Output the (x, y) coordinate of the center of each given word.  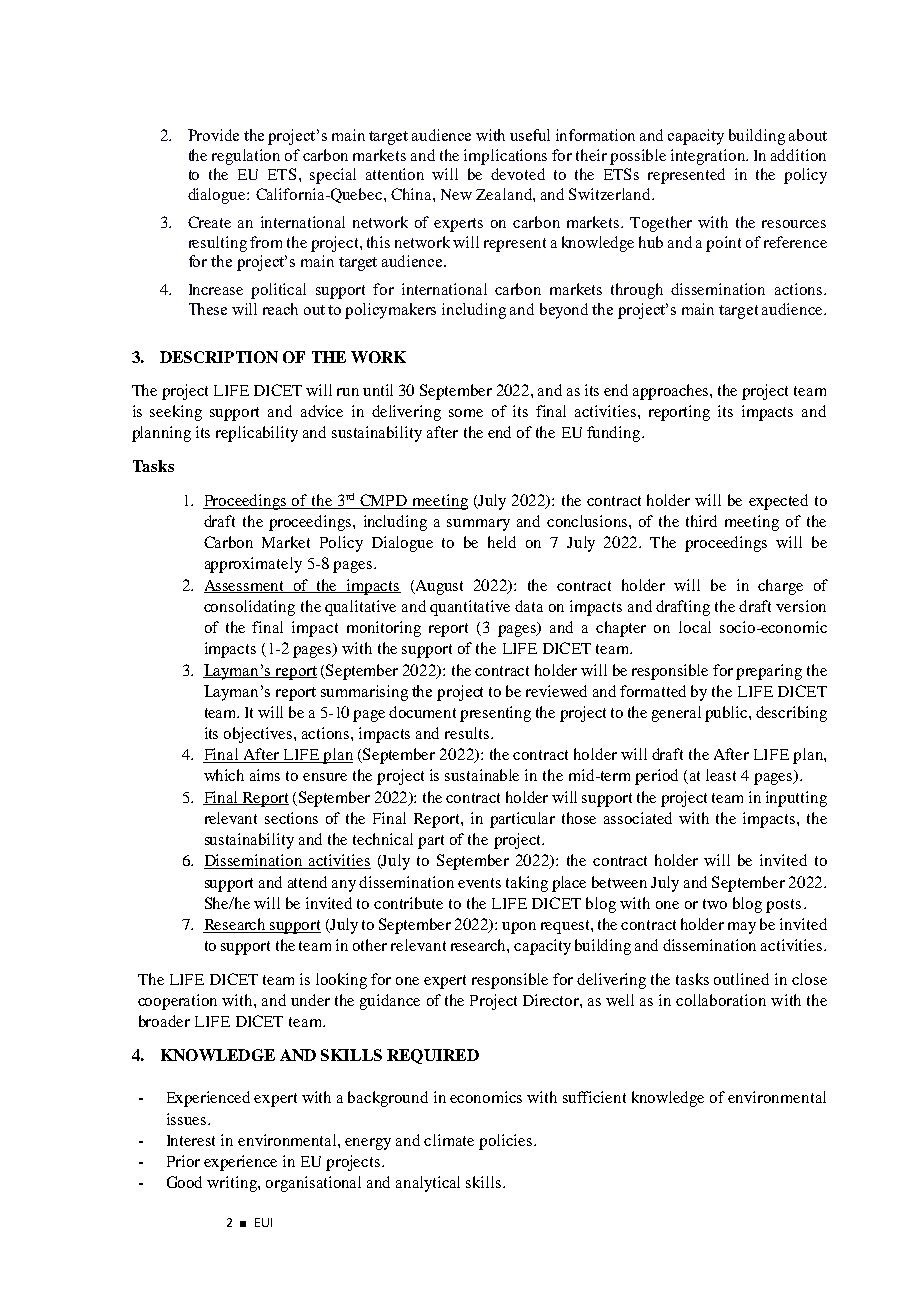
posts (783, 906)
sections (291, 818)
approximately (253, 565)
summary (478, 525)
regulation (246, 157)
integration (709, 157)
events (479, 883)
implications (505, 157)
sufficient (594, 1097)
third (701, 521)
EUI (263, 1222)
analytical (428, 1184)
